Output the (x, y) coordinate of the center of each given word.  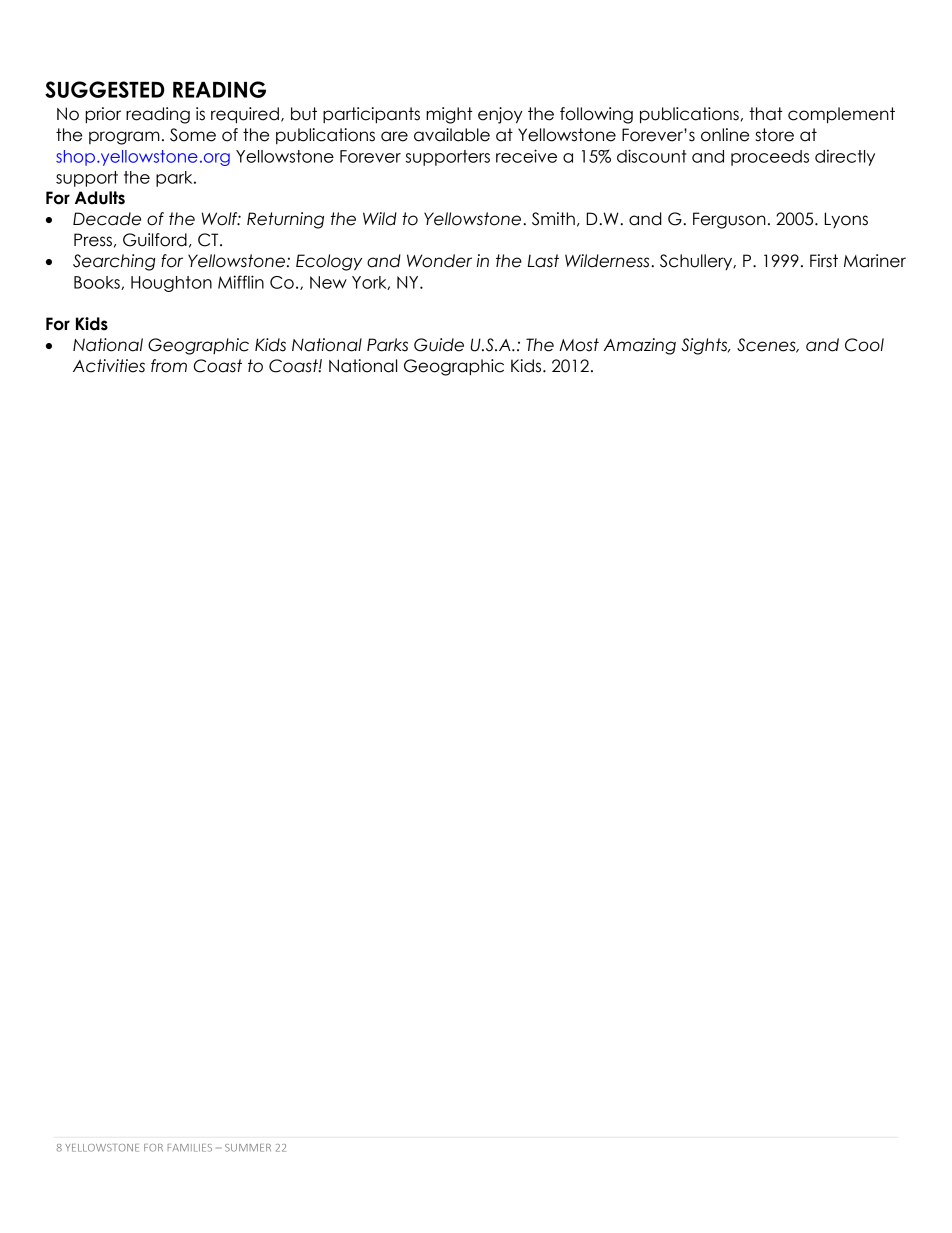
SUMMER (248, 1148)
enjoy (500, 115)
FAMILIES (190, 1148)
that (766, 114)
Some (193, 135)
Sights (705, 346)
